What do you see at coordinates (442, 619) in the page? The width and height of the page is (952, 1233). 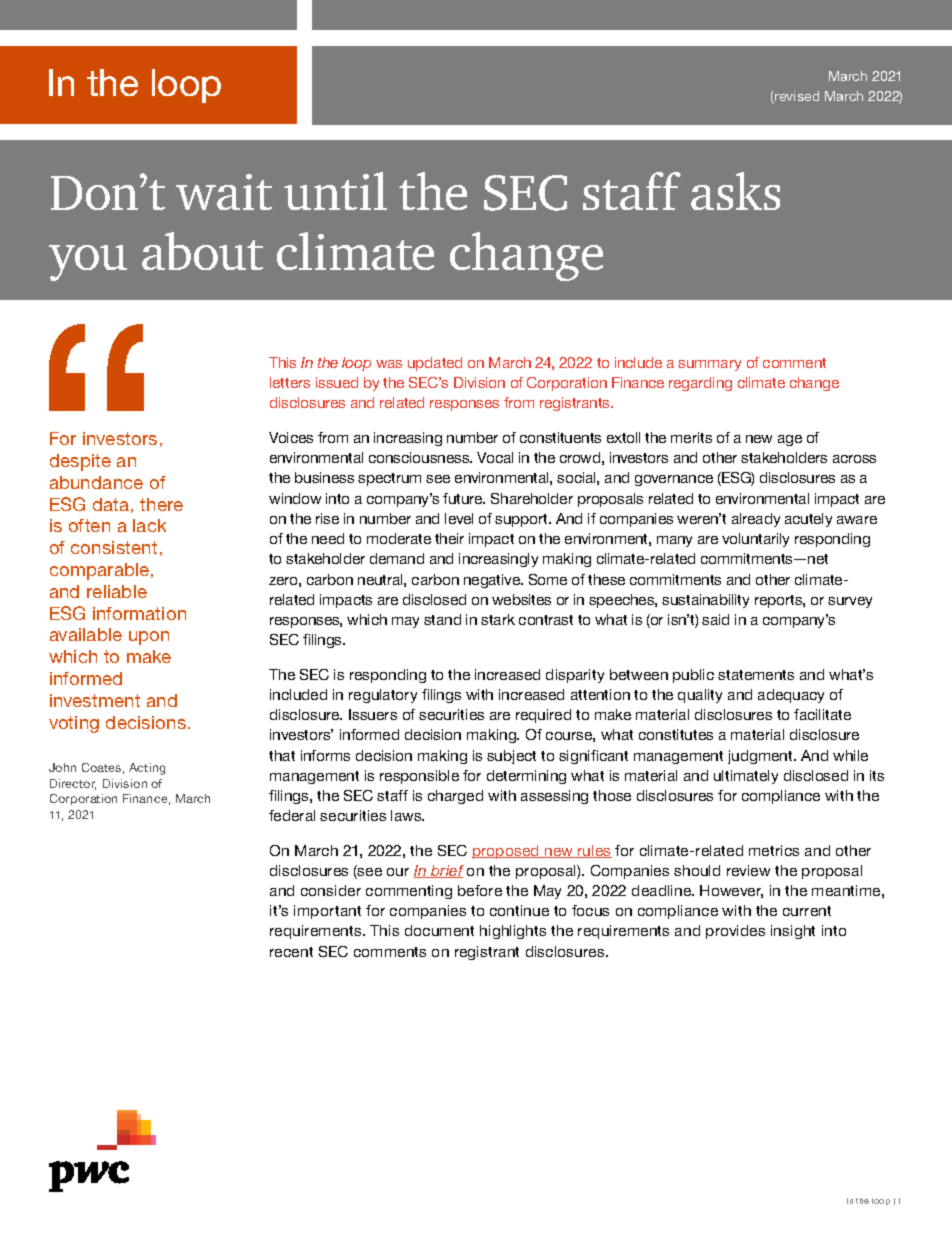 I see `stand` at bounding box center [442, 619].
